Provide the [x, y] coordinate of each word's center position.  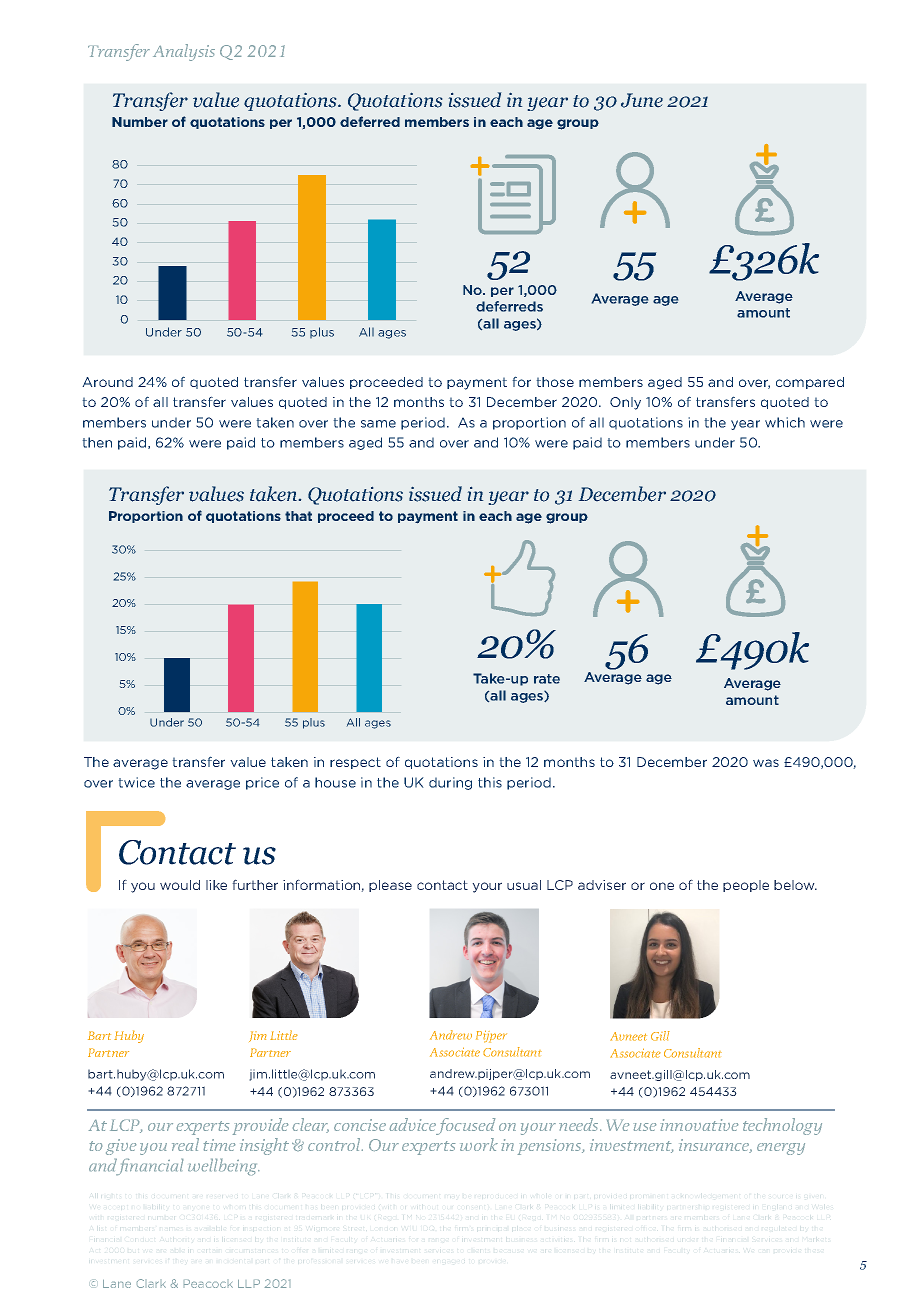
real [185, 1144]
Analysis [184, 52]
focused [464, 1126]
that [298, 516]
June [642, 100]
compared [810, 383]
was [766, 763]
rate [547, 679]
